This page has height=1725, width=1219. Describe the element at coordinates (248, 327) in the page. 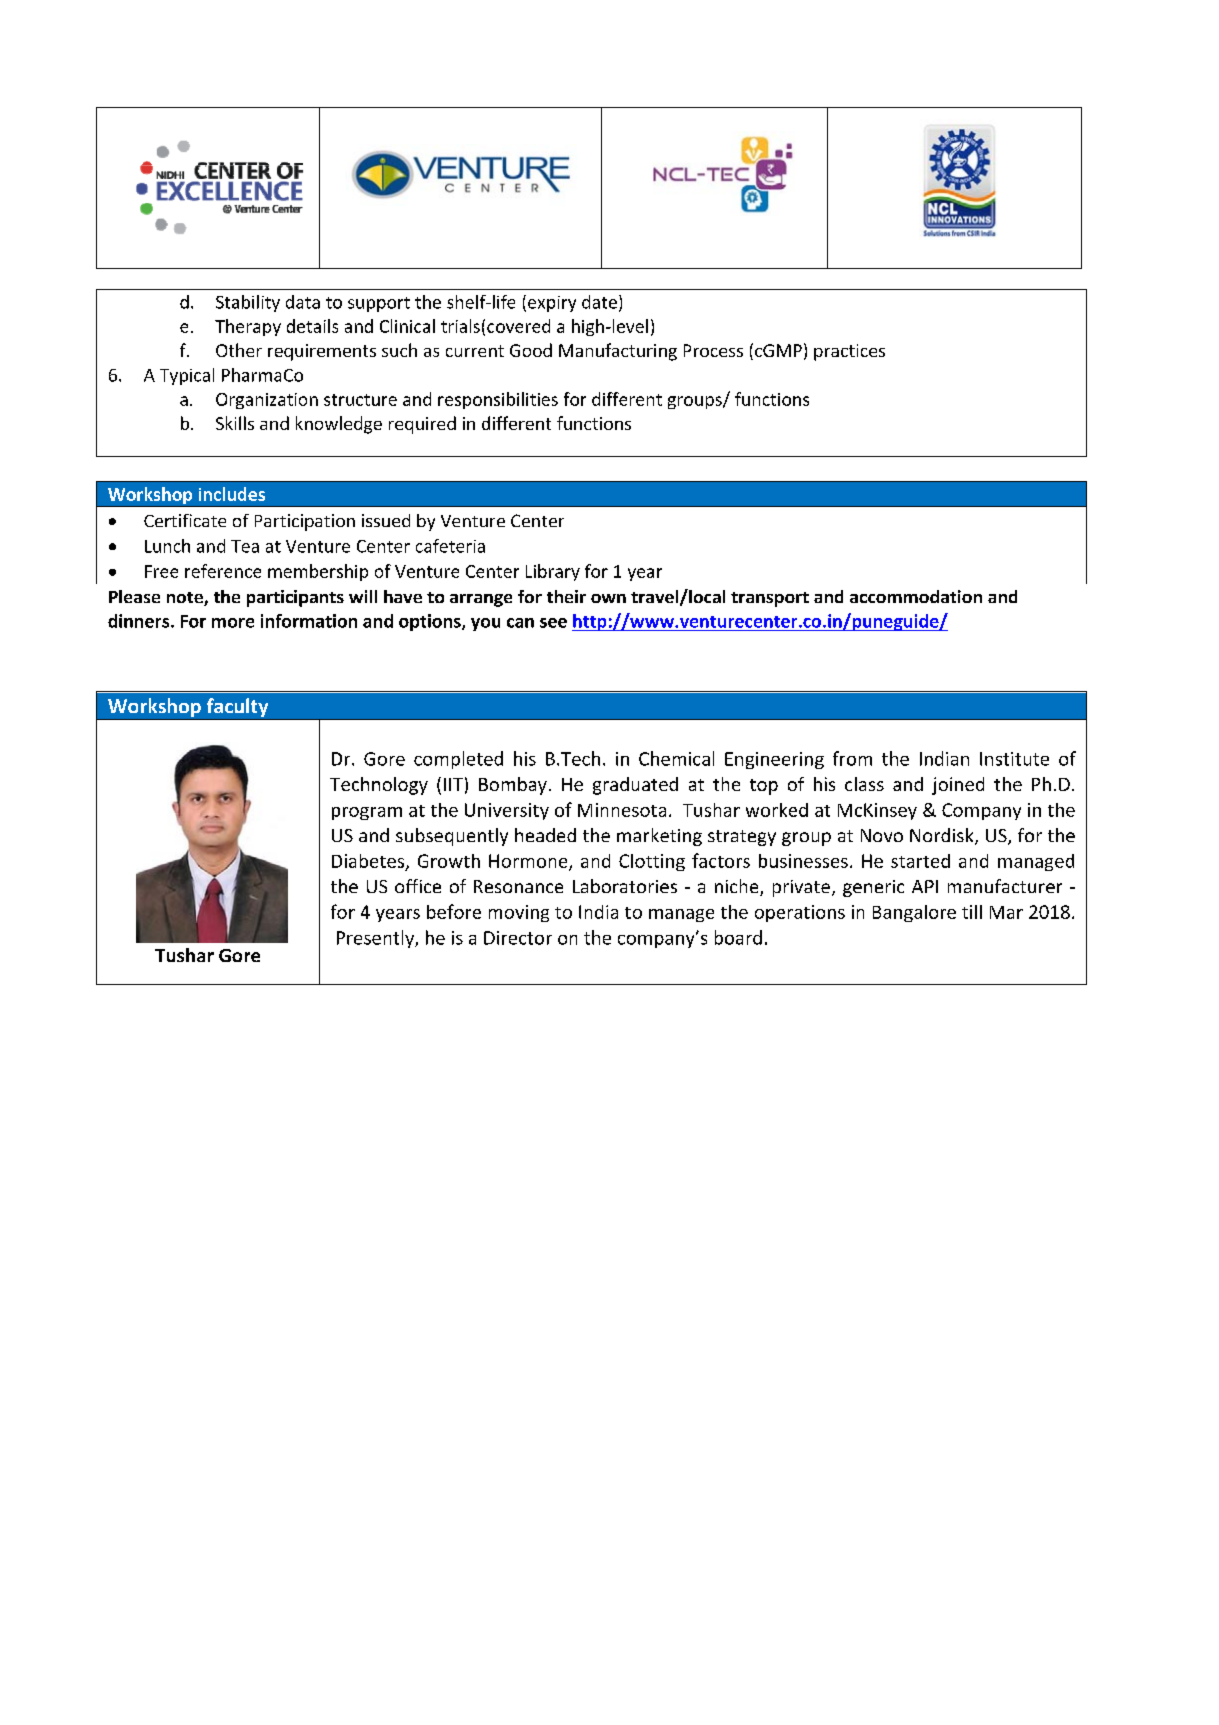

I see `Therapy` at that location.
